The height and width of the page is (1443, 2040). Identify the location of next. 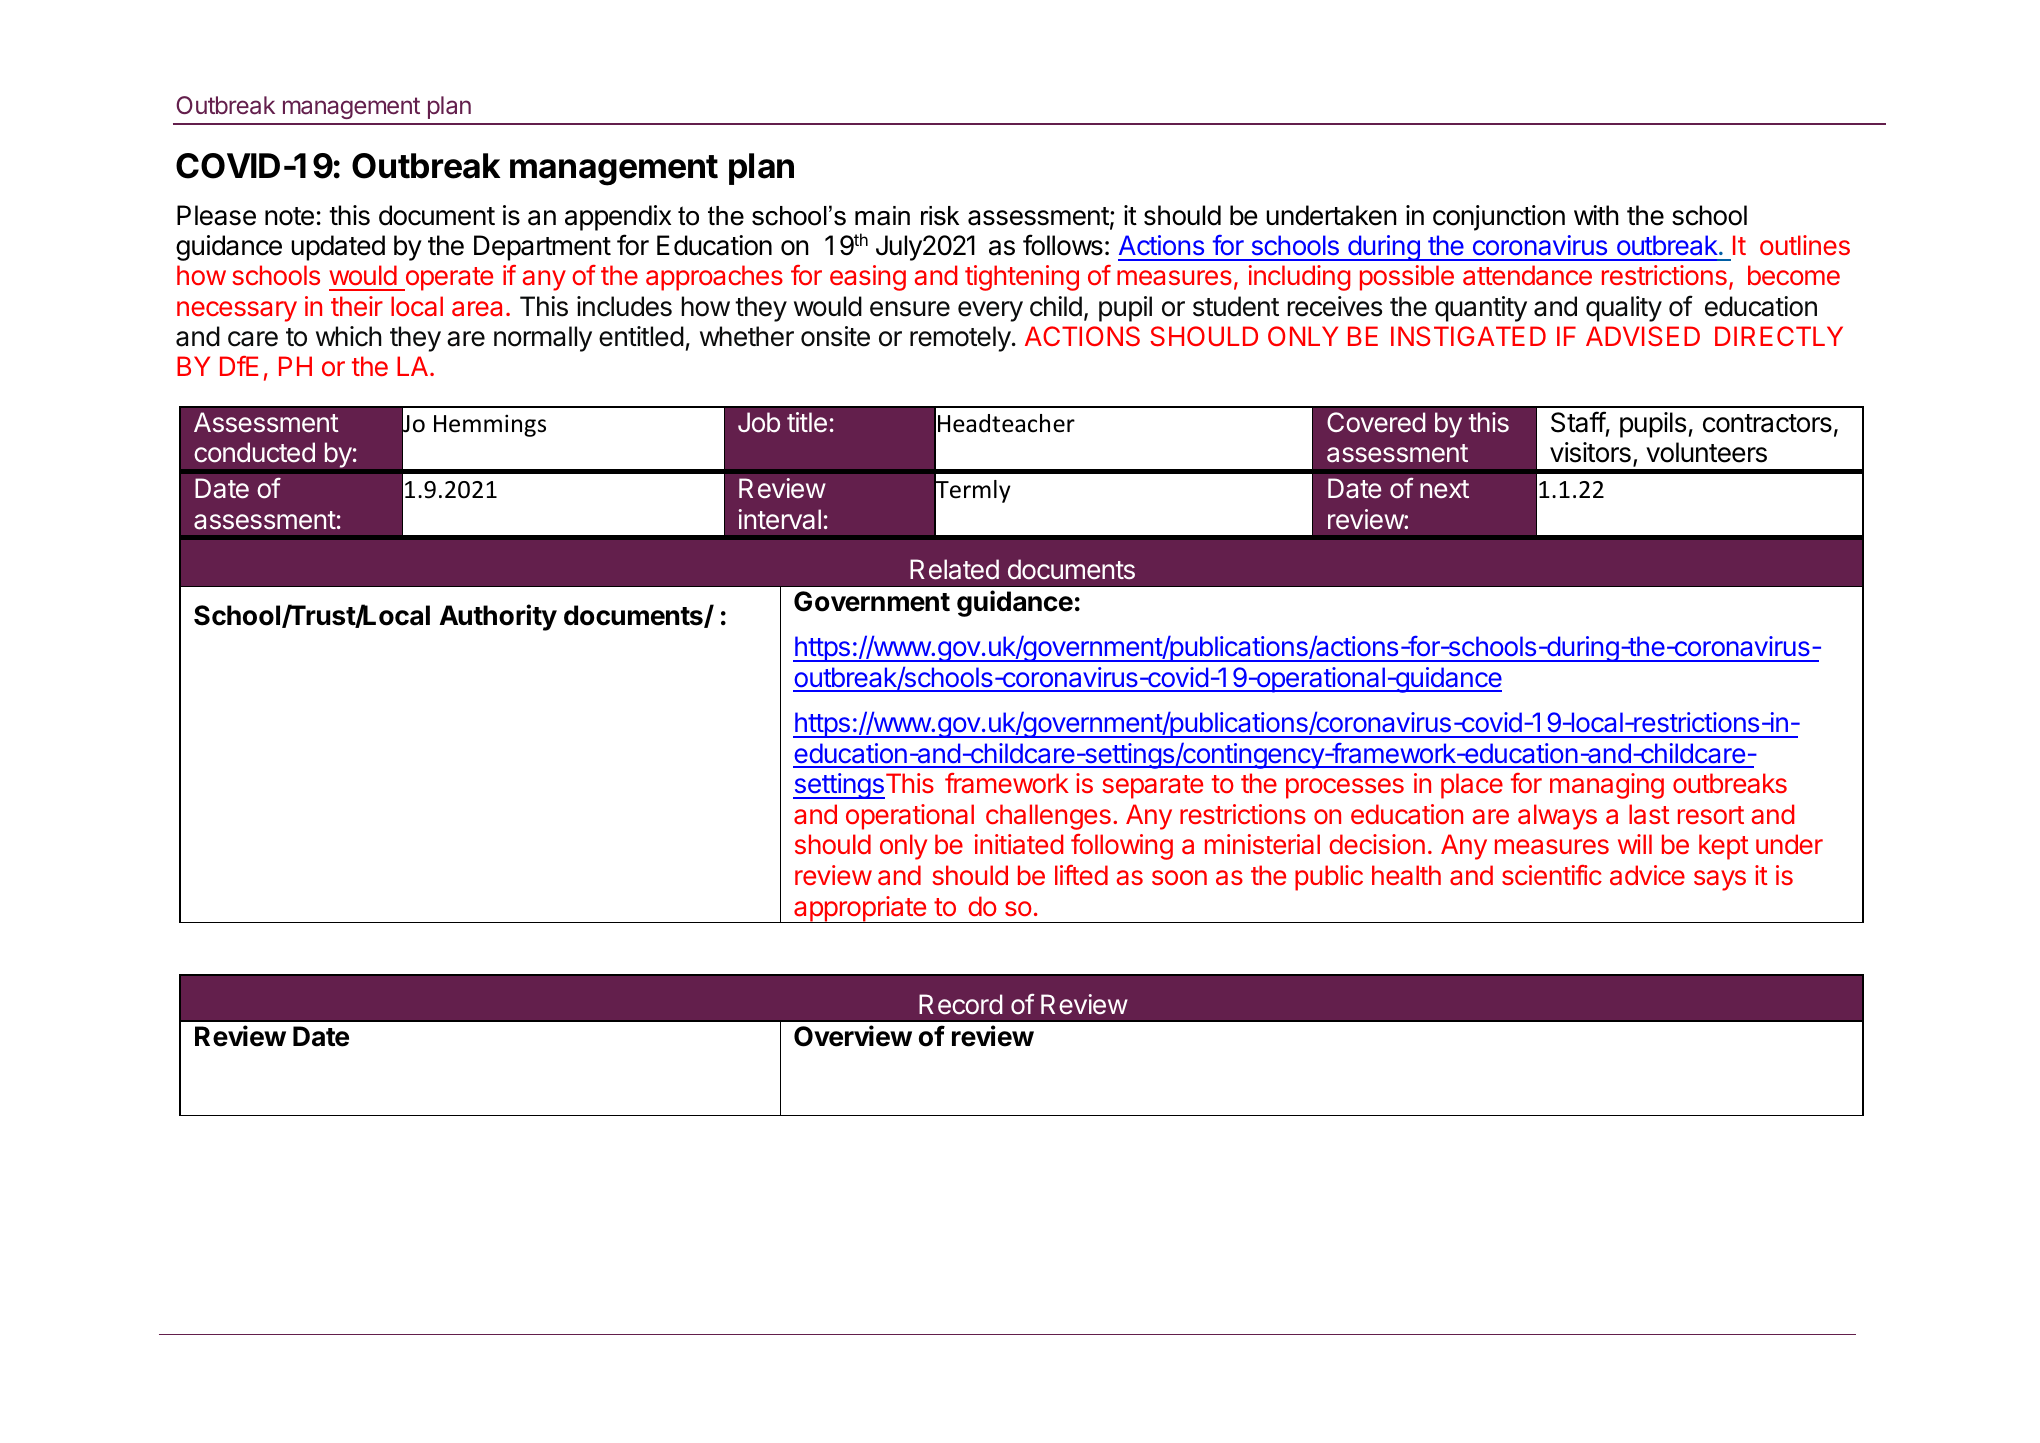
(1444, 489).
